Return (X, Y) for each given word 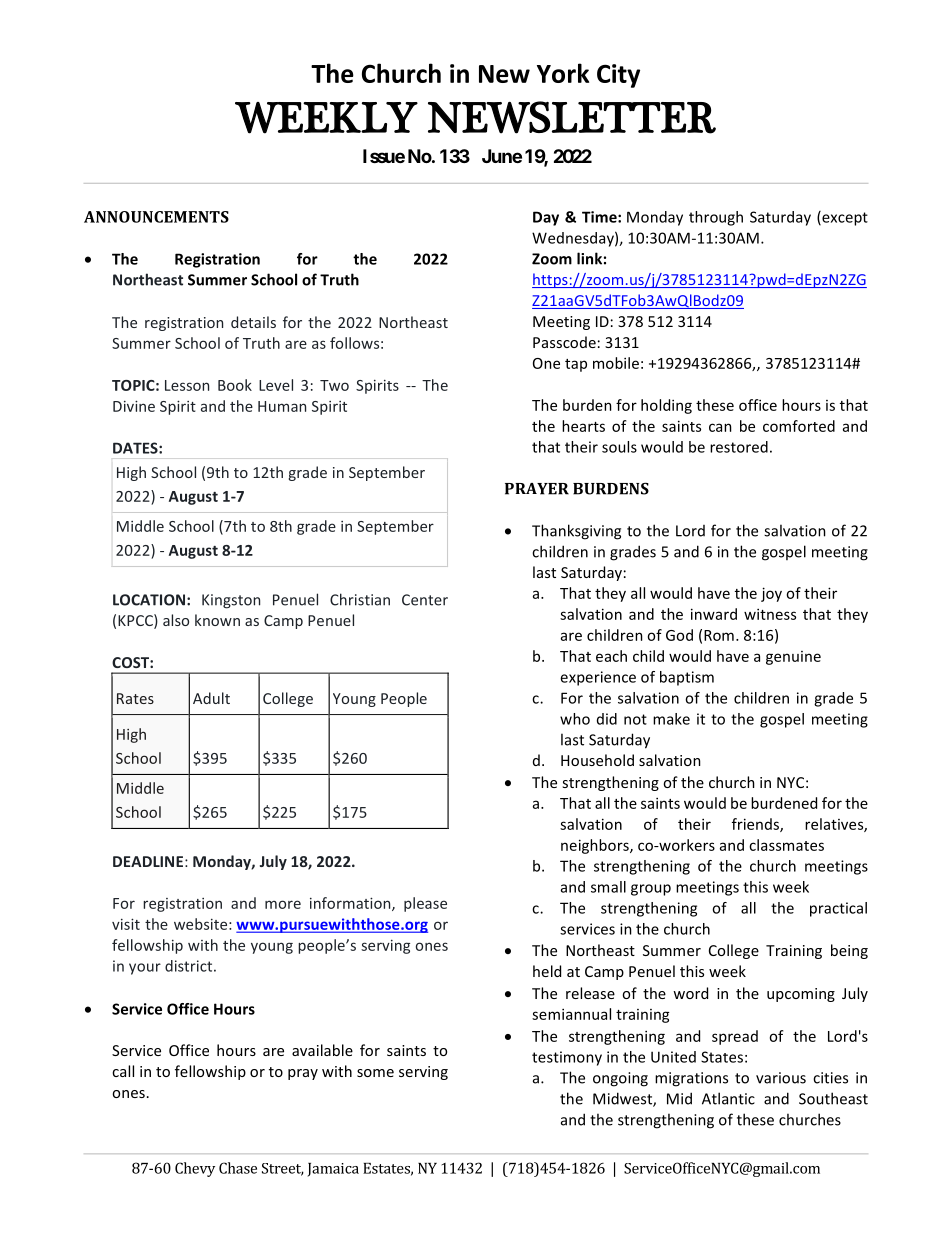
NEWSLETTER (572, 117)
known (217, 620)
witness (770, 614)
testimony (567, 1058)
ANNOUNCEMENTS (156, 217)
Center (425, 600)
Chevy (195, 1169)
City (618, 76)
